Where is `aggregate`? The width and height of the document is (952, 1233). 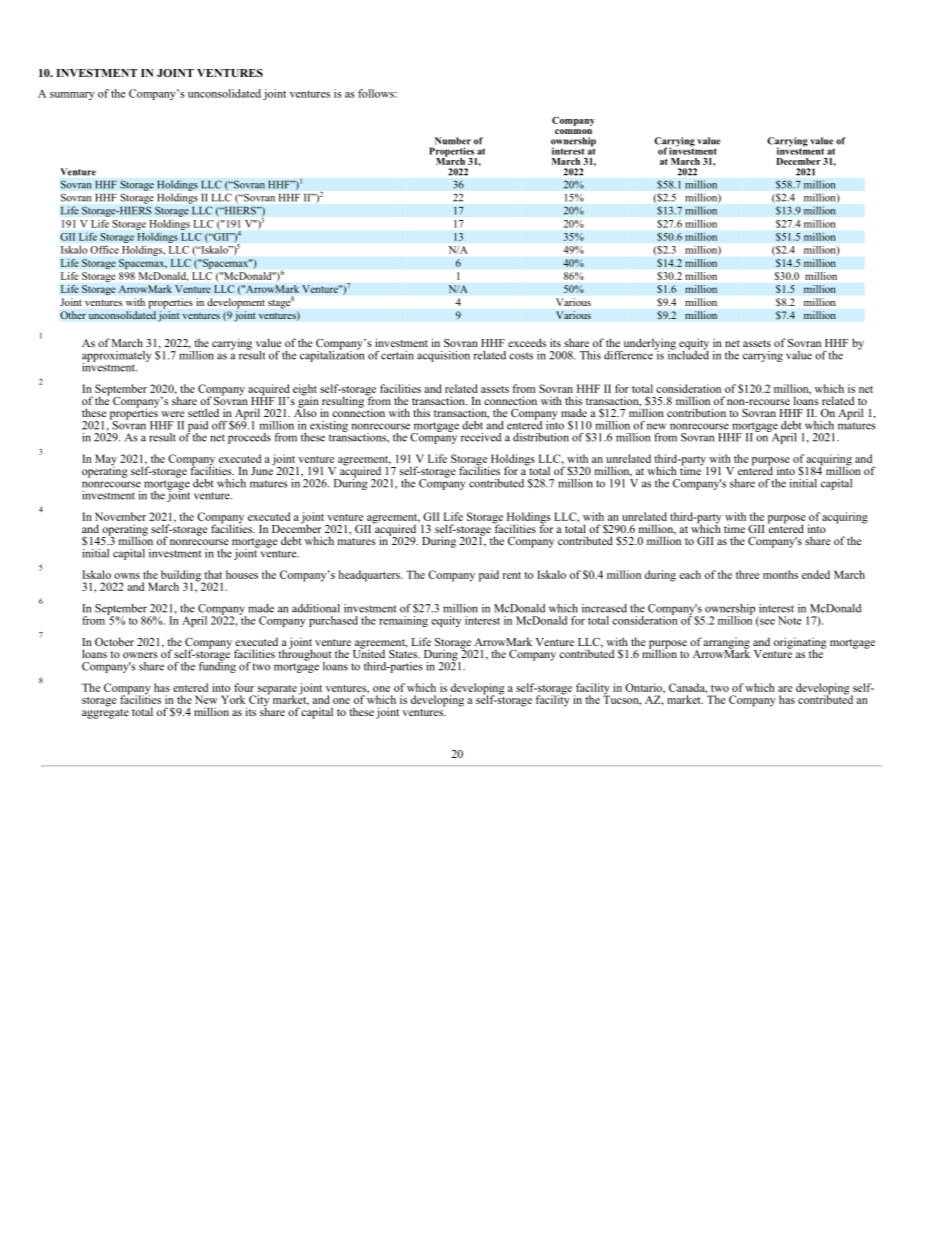
aggregate is located at coordinates (105, 712).
